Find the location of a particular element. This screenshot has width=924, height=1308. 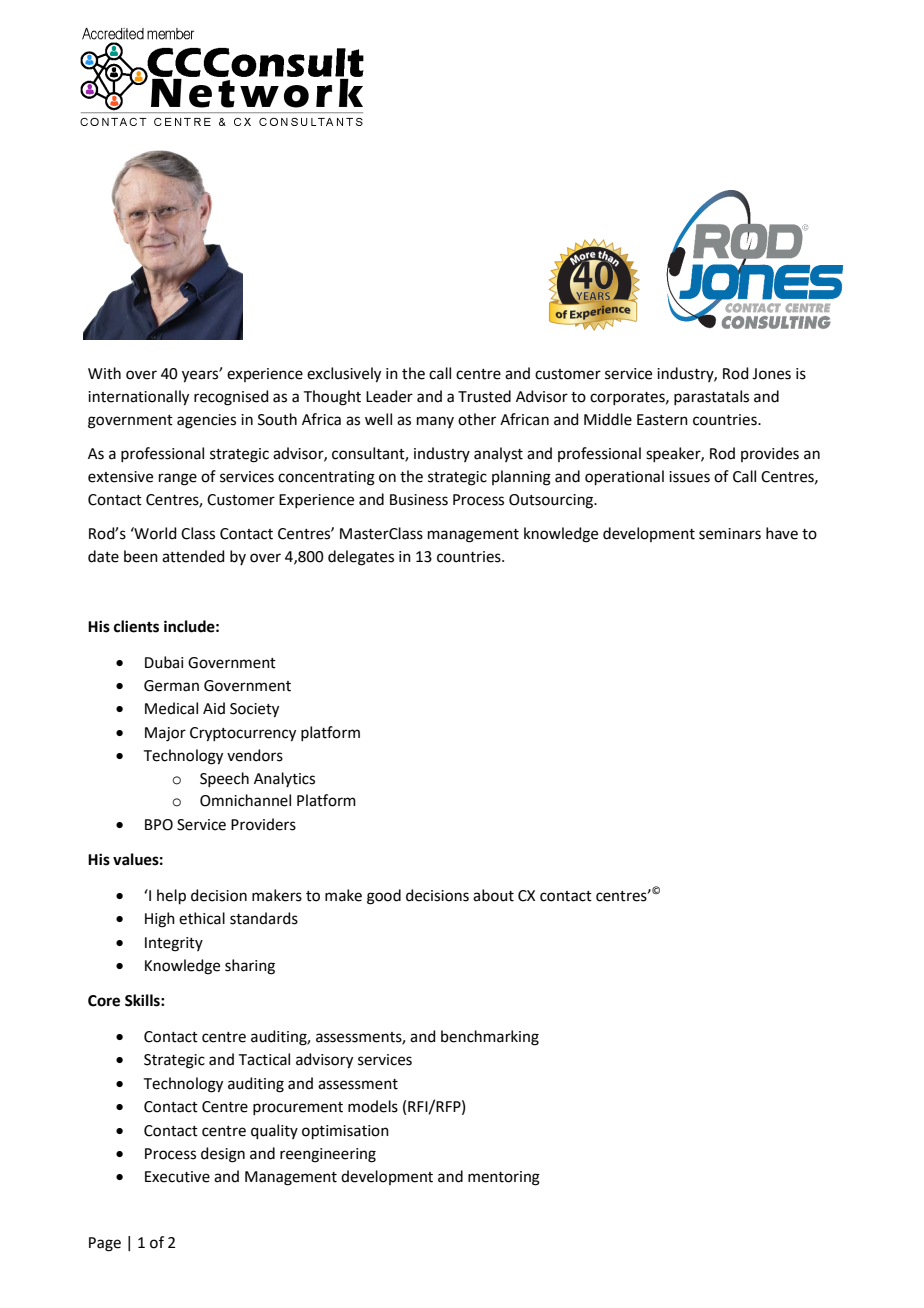

delegates is located at coordinates (361, 558).
